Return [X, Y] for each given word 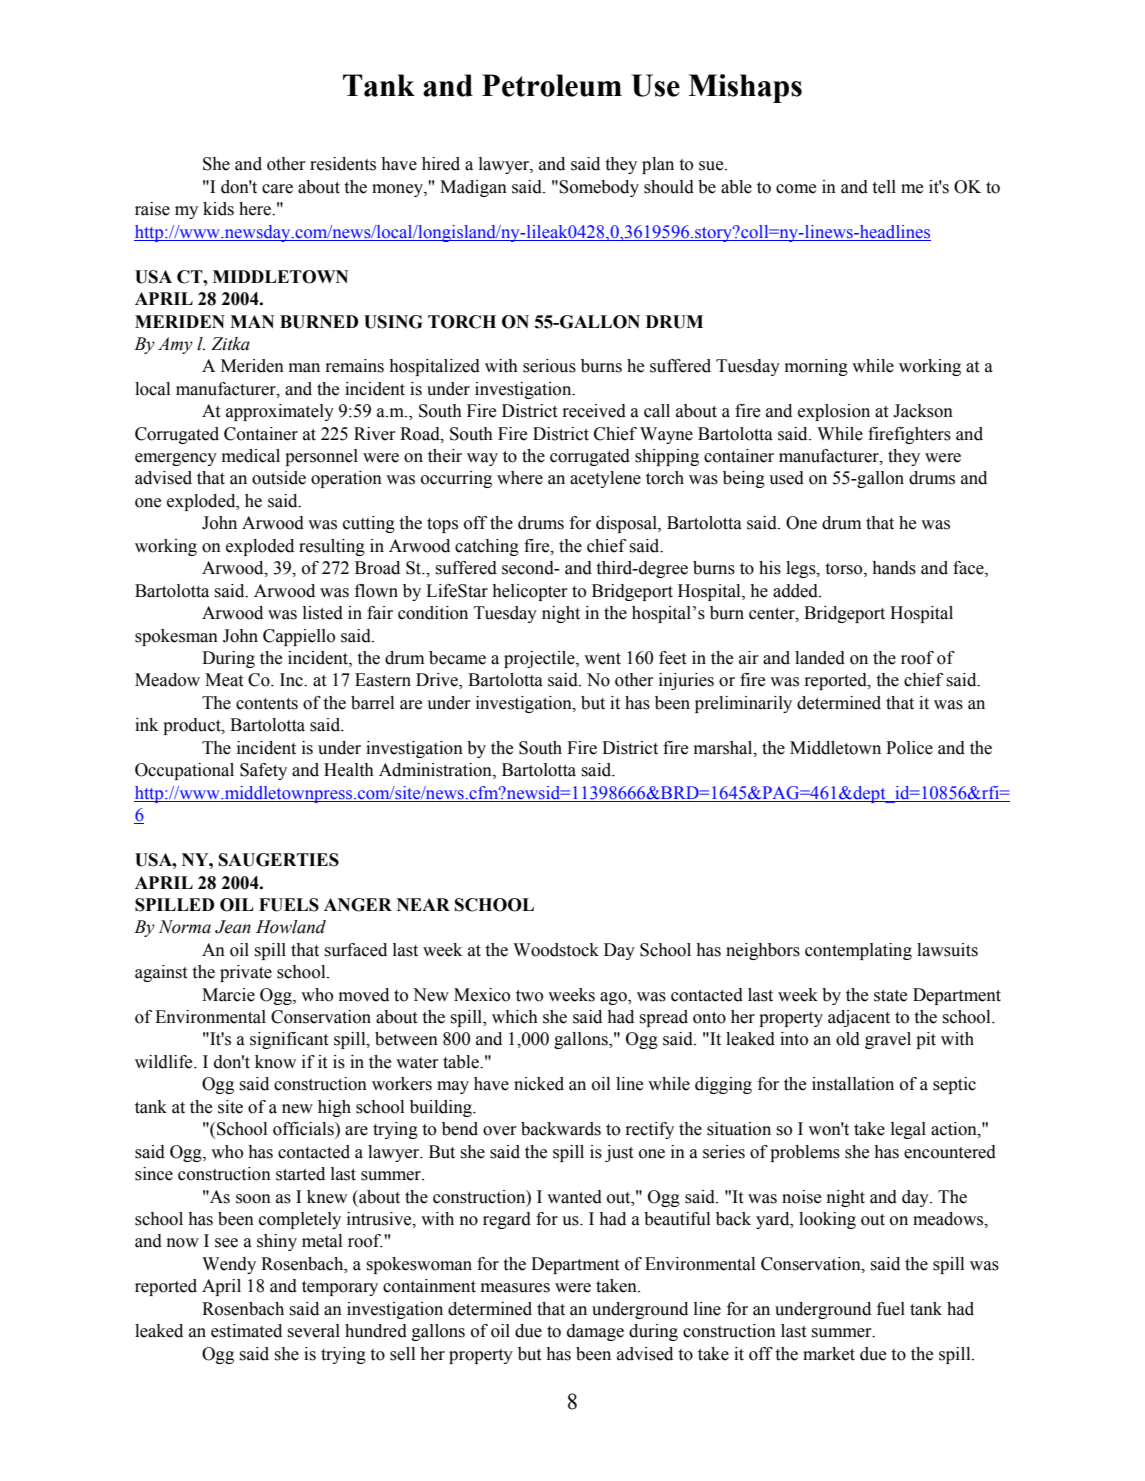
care [277, 189]
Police [909, 748]
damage [595, 1332]
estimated [246, 1331]
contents [267, 704]
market [829, 1354]
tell [884, 187]
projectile [540, 659]
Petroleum [552, 85]
